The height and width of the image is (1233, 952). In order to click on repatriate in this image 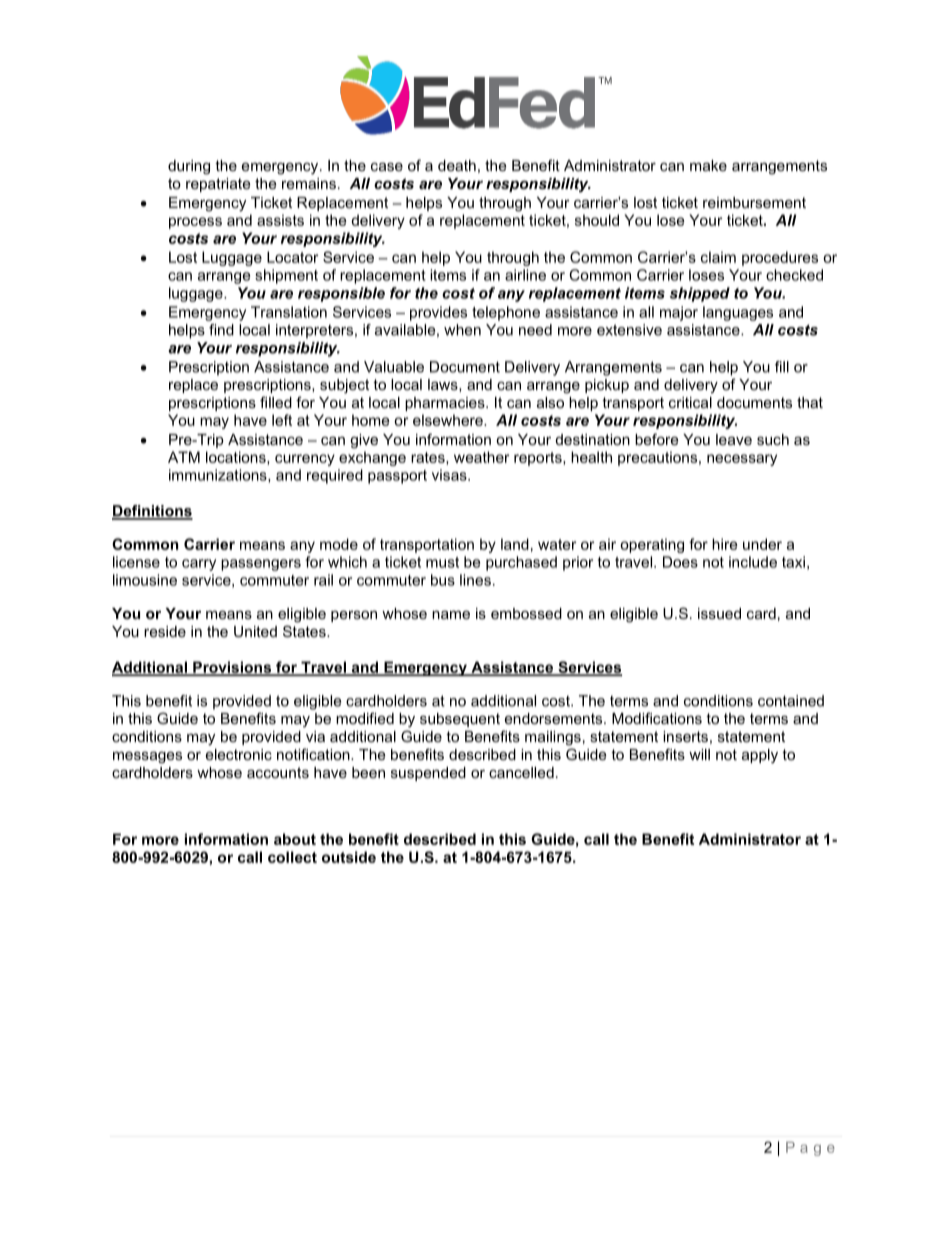, I will do `click(218, 185)`.
